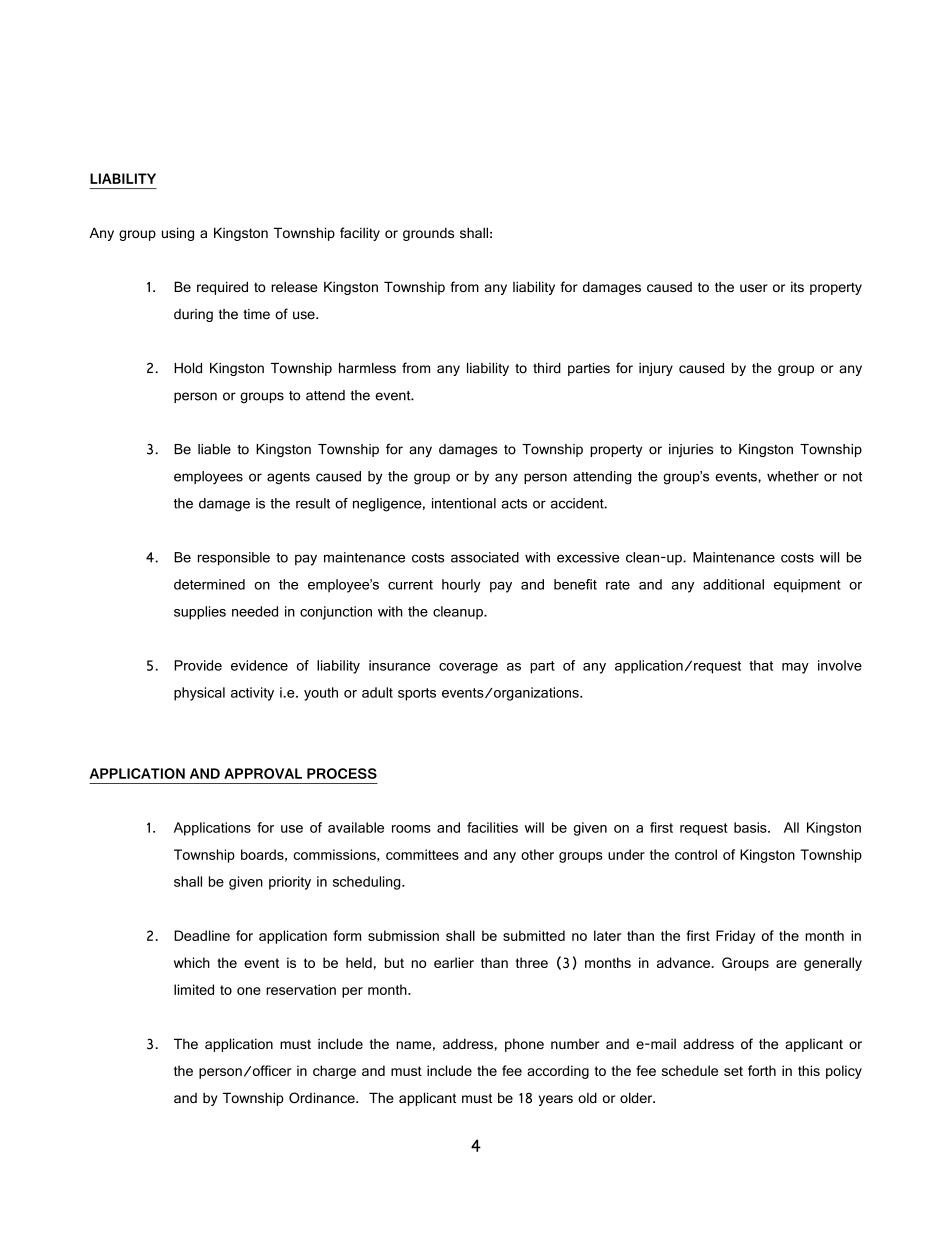 This page has width=952, height=1233. Describe the element at coordinates (751, 827) in the page. I see `basis` at that location.
